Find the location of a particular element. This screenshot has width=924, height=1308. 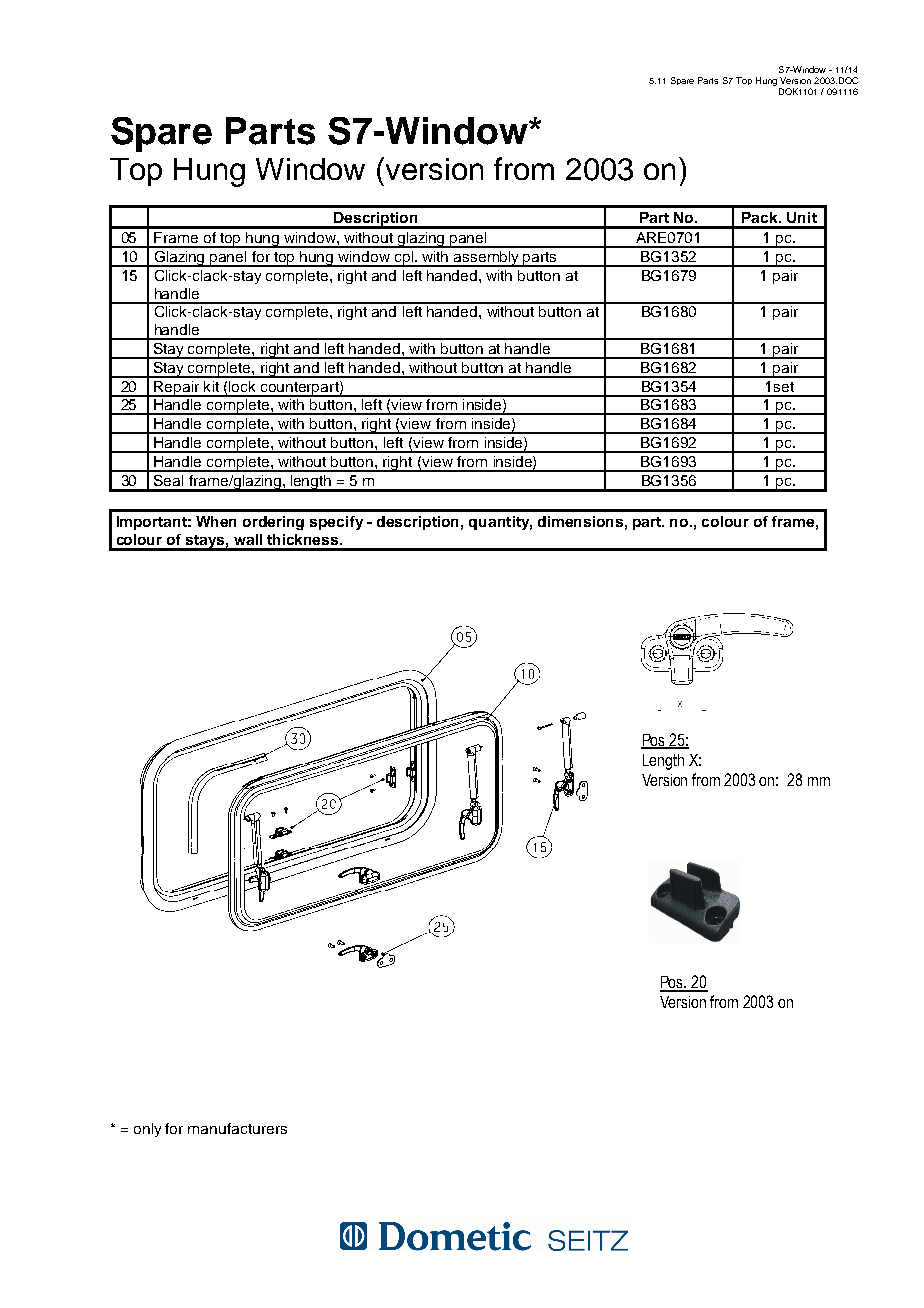

ordering is located at coordinates (273, 523).
